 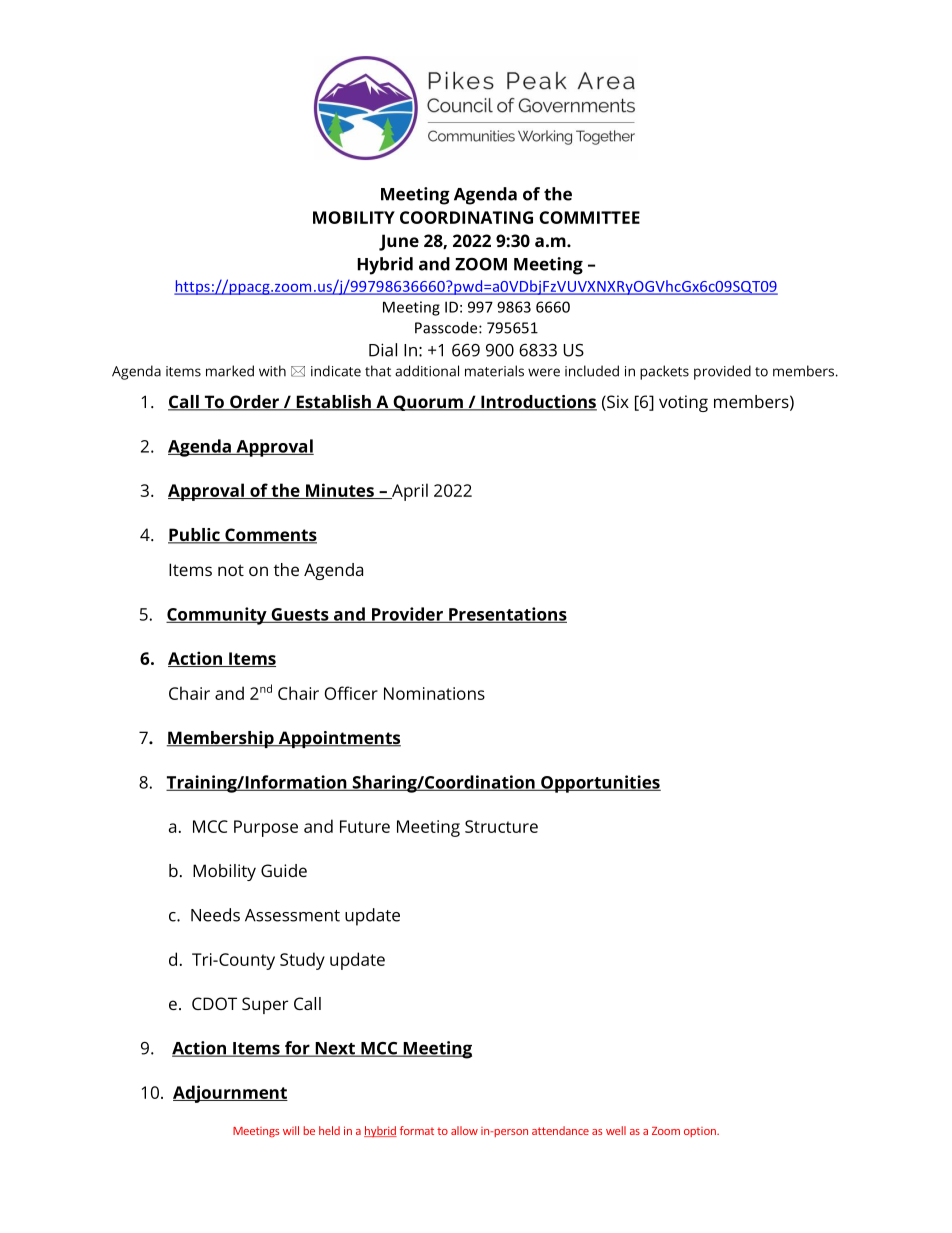 I want to click on Adjournment, so click(x=230, y=1094).
